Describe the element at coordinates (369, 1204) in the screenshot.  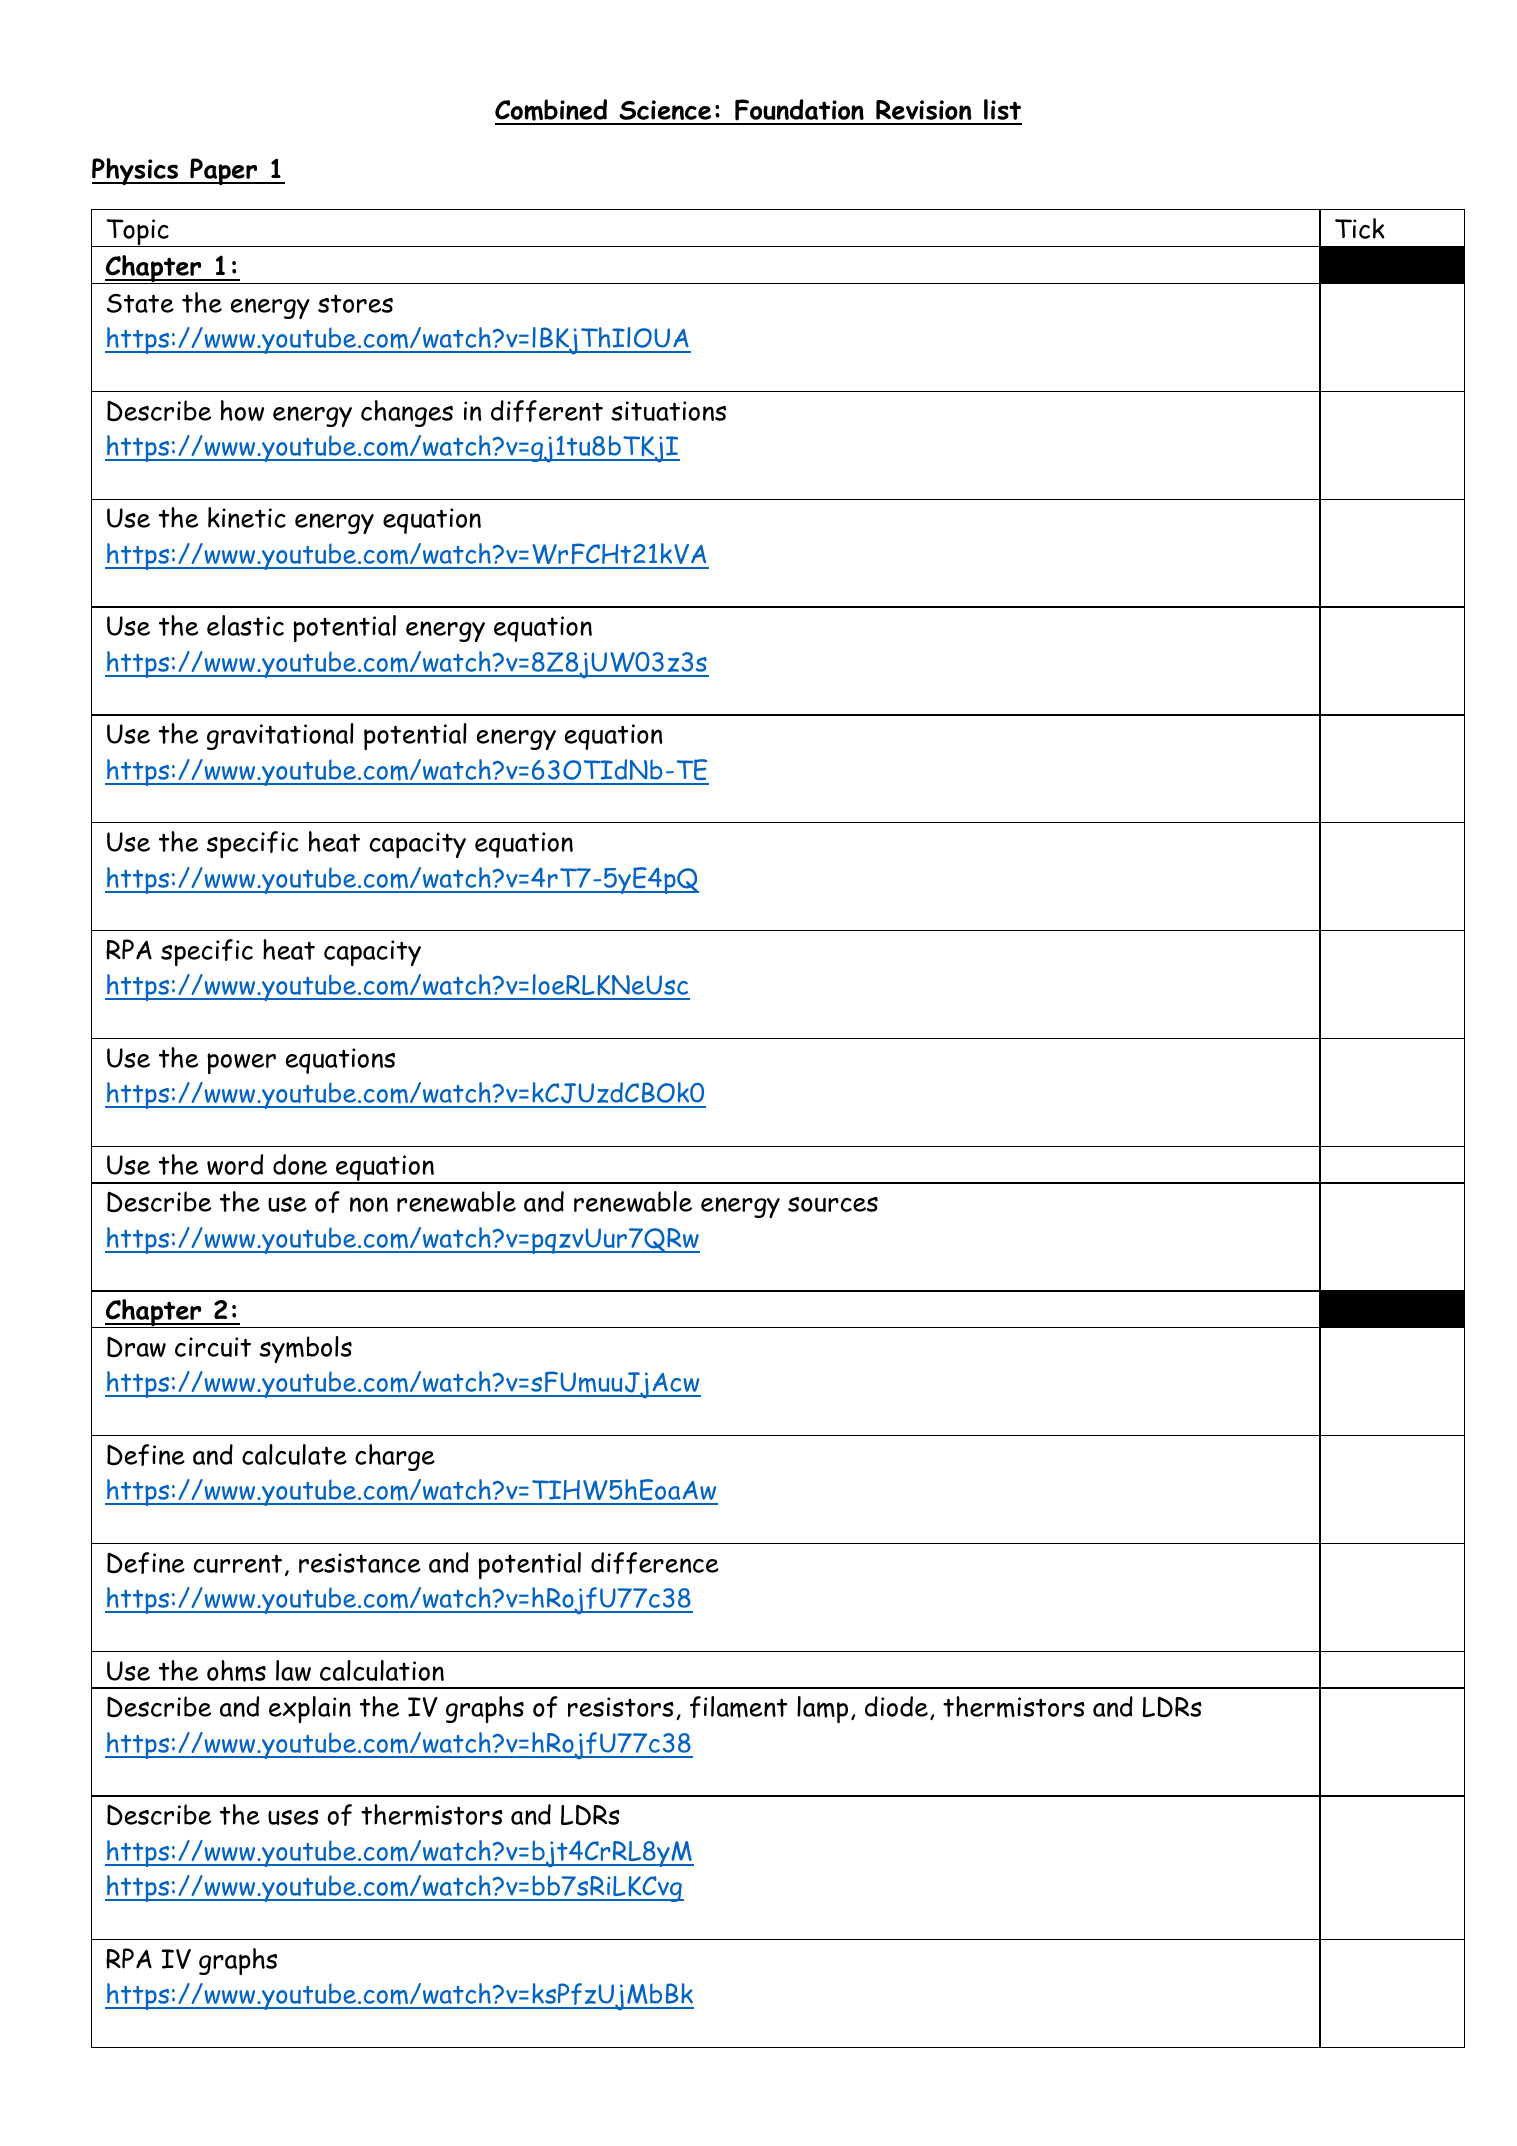
I see `non` at that location.
